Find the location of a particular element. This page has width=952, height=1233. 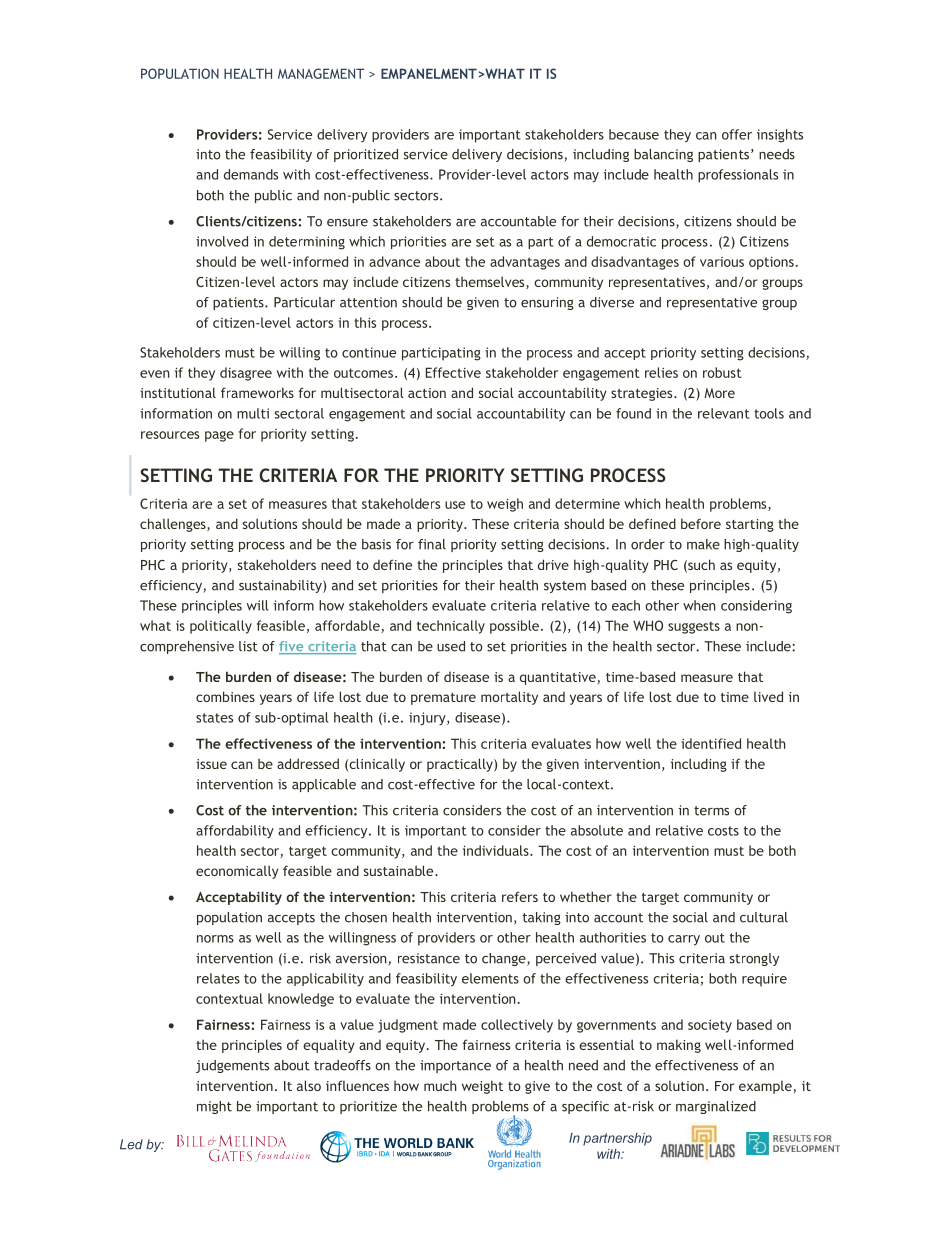

identified is located at coordinates (711, 743).
